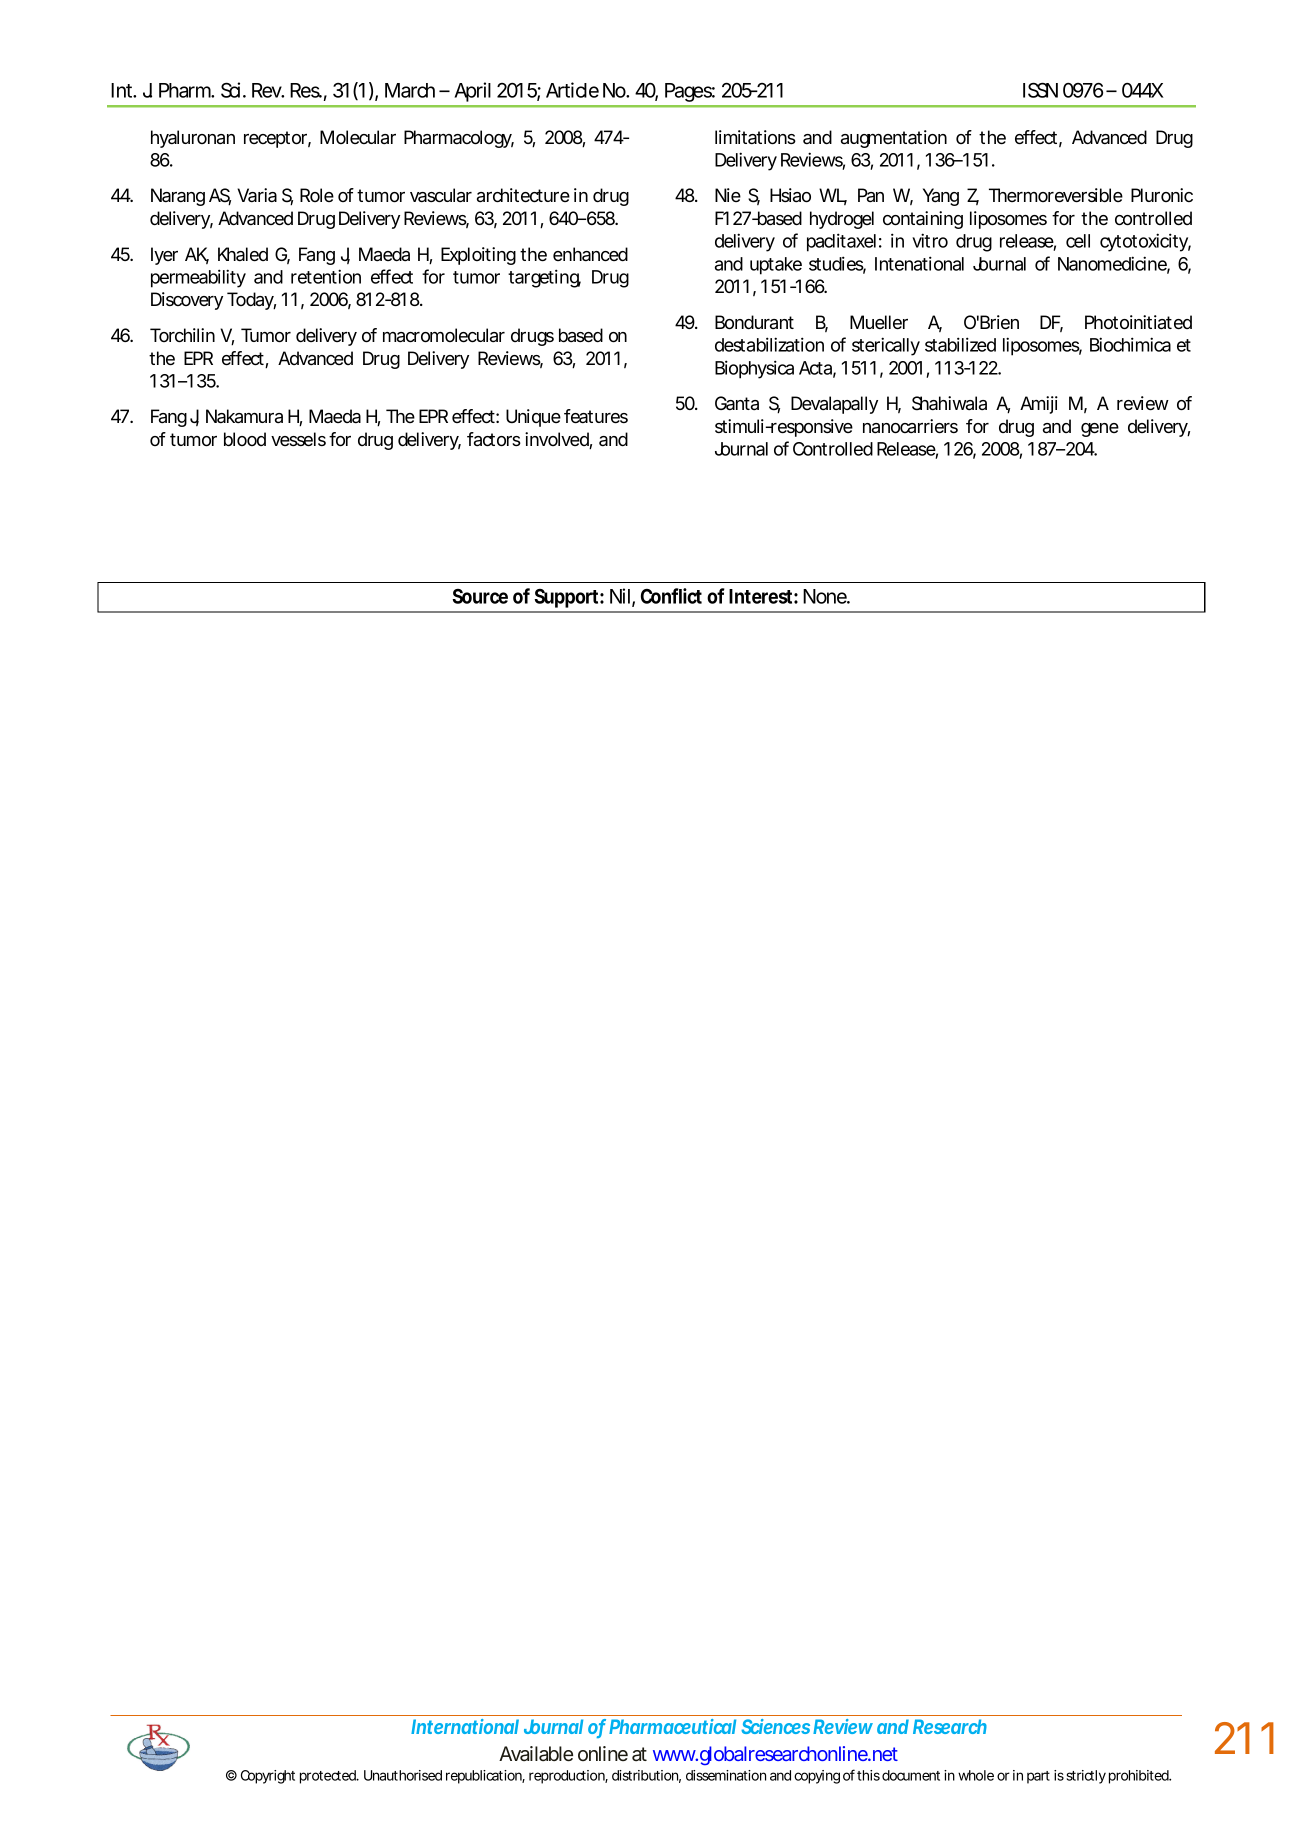 This screenshot has height=1842, width=1302. What do you see at coordinates (317, 195) in the screenshot?
I see `Role` at bounding box center [317, 195].
